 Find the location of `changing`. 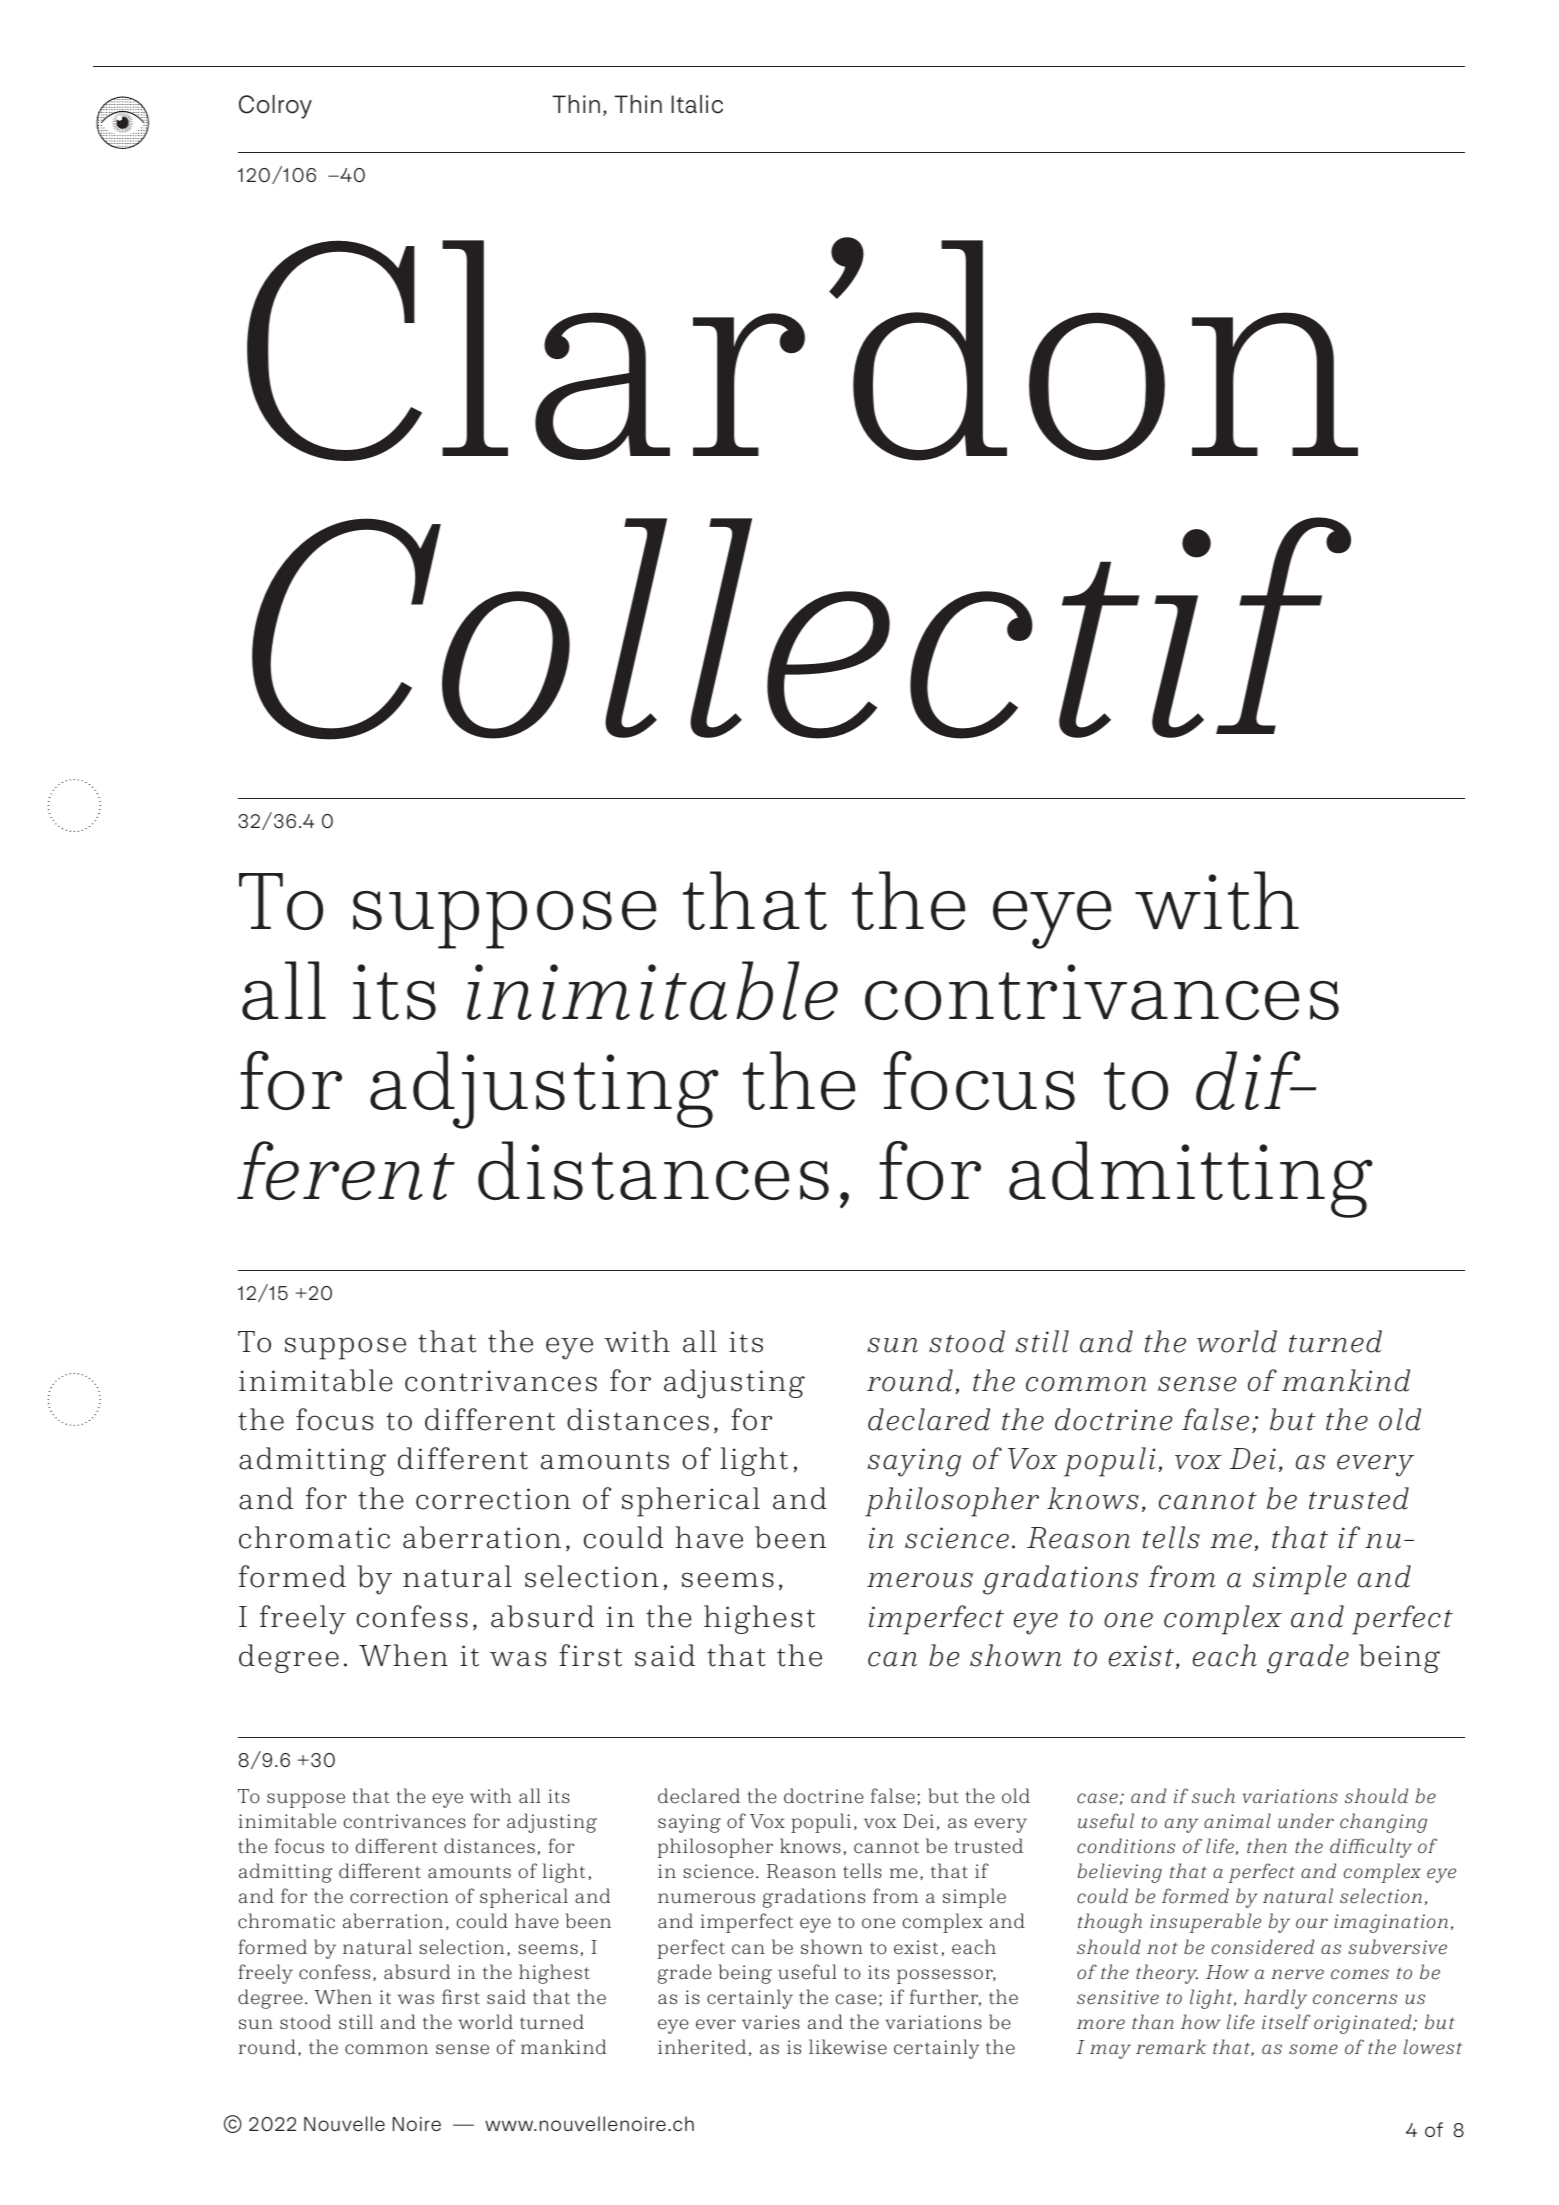

changing is located at coordinates (1383, 1823).
